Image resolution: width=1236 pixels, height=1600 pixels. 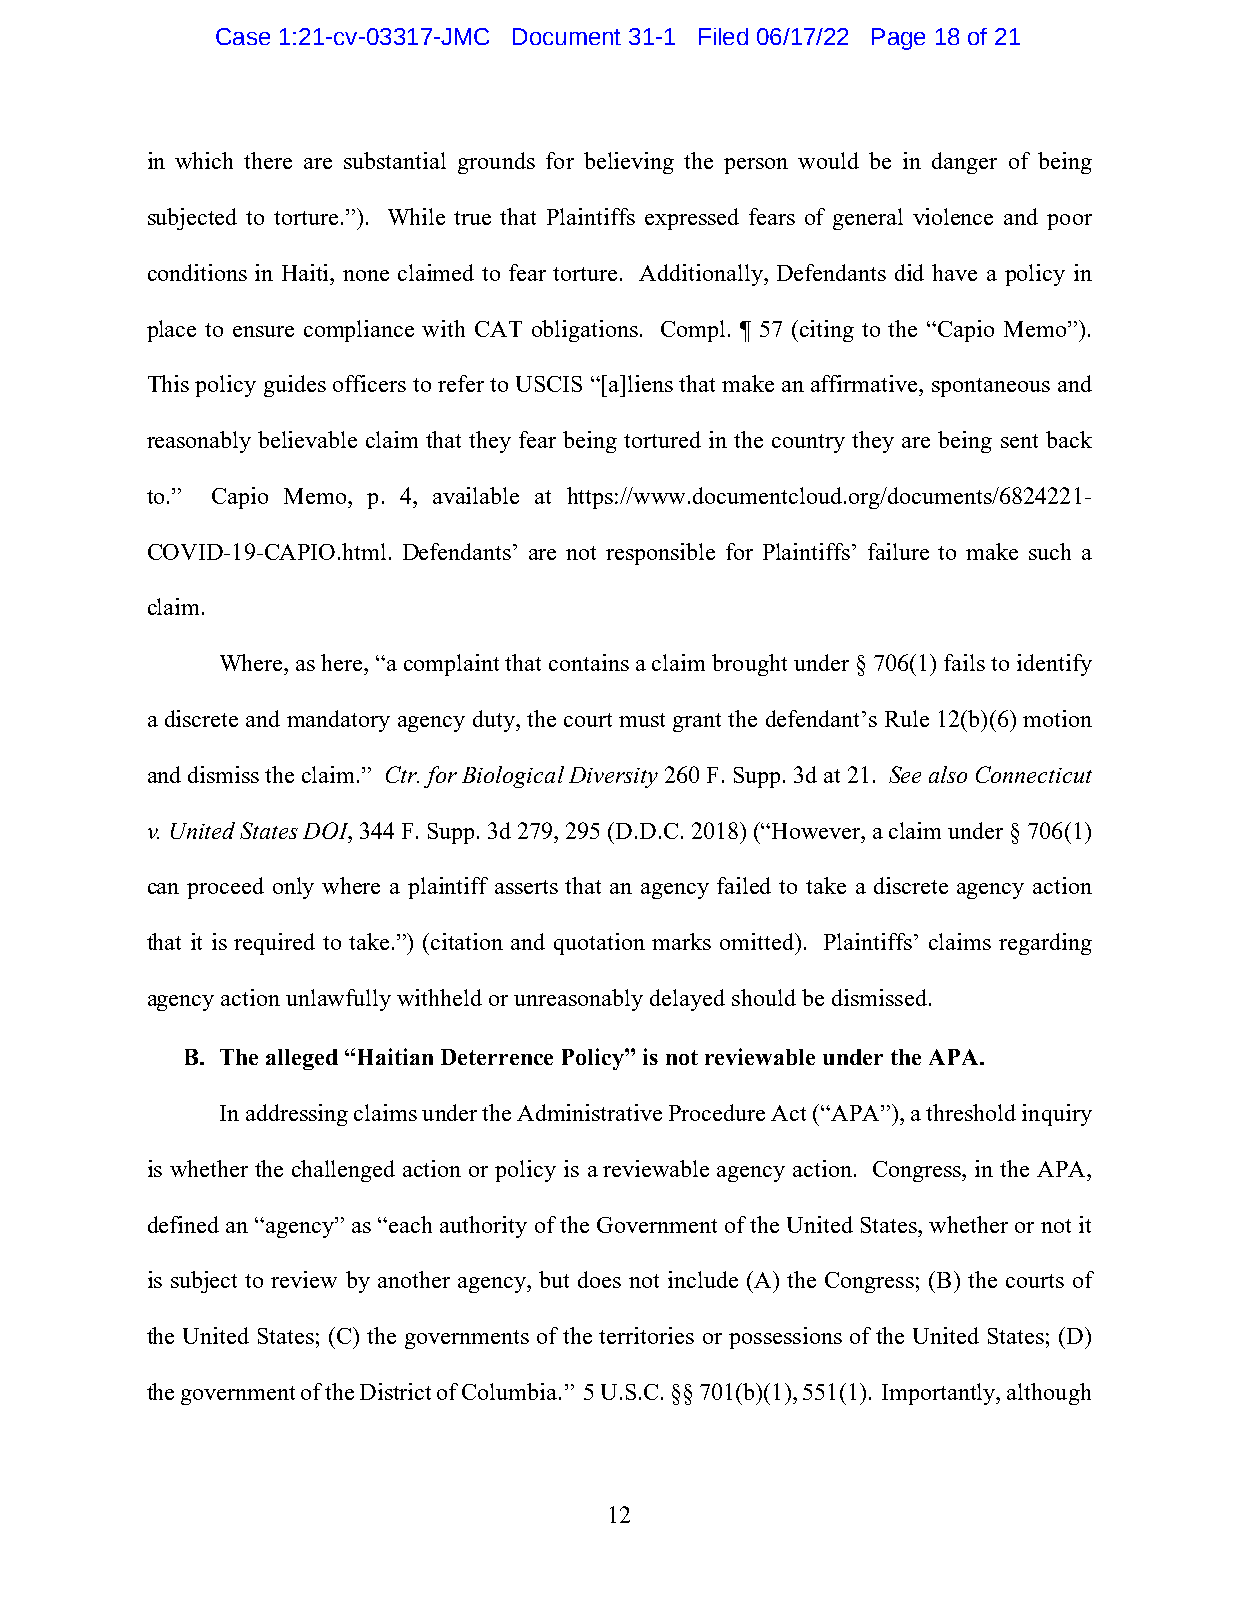 I want to click on spontaneous, so click(x=991, y=387).
